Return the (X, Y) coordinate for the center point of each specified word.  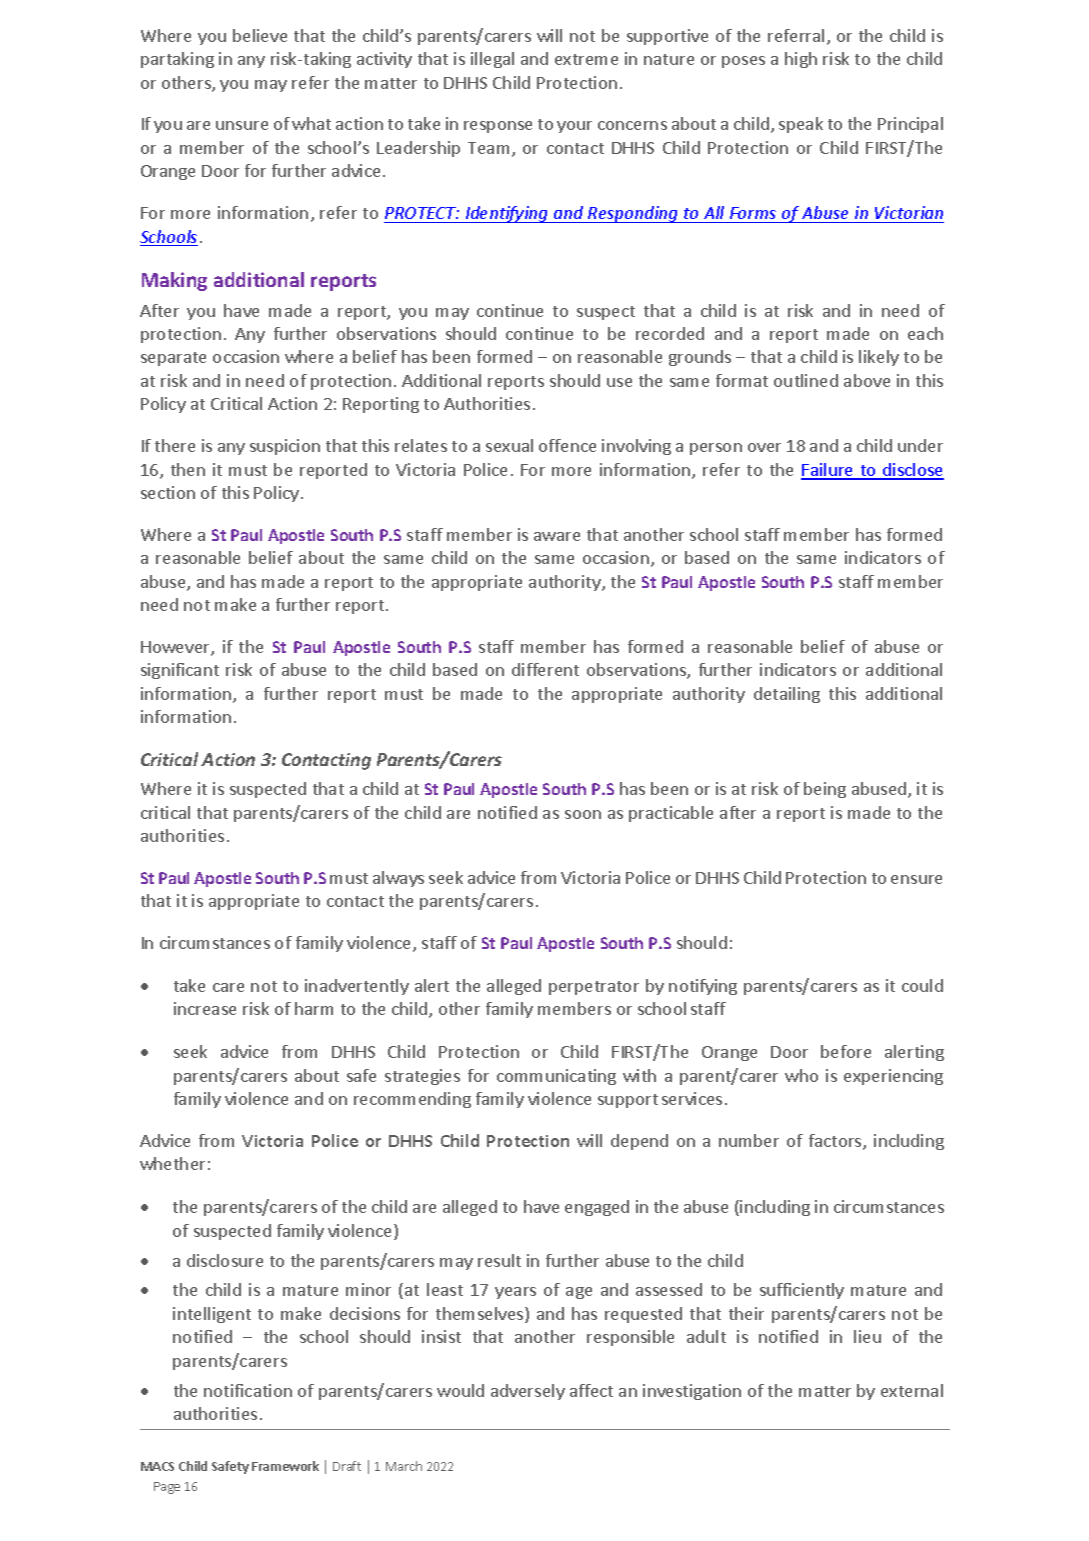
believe (260, 35)
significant (180, 671)
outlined (806, 380)
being (825, 790)
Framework (285, 1466)
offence (567, 445)
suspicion (285, 447)
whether (172, 1163)
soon (583, 814)
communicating (556, 1077)
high (801, 60)
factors (836, 1142)
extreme (586, 59)
